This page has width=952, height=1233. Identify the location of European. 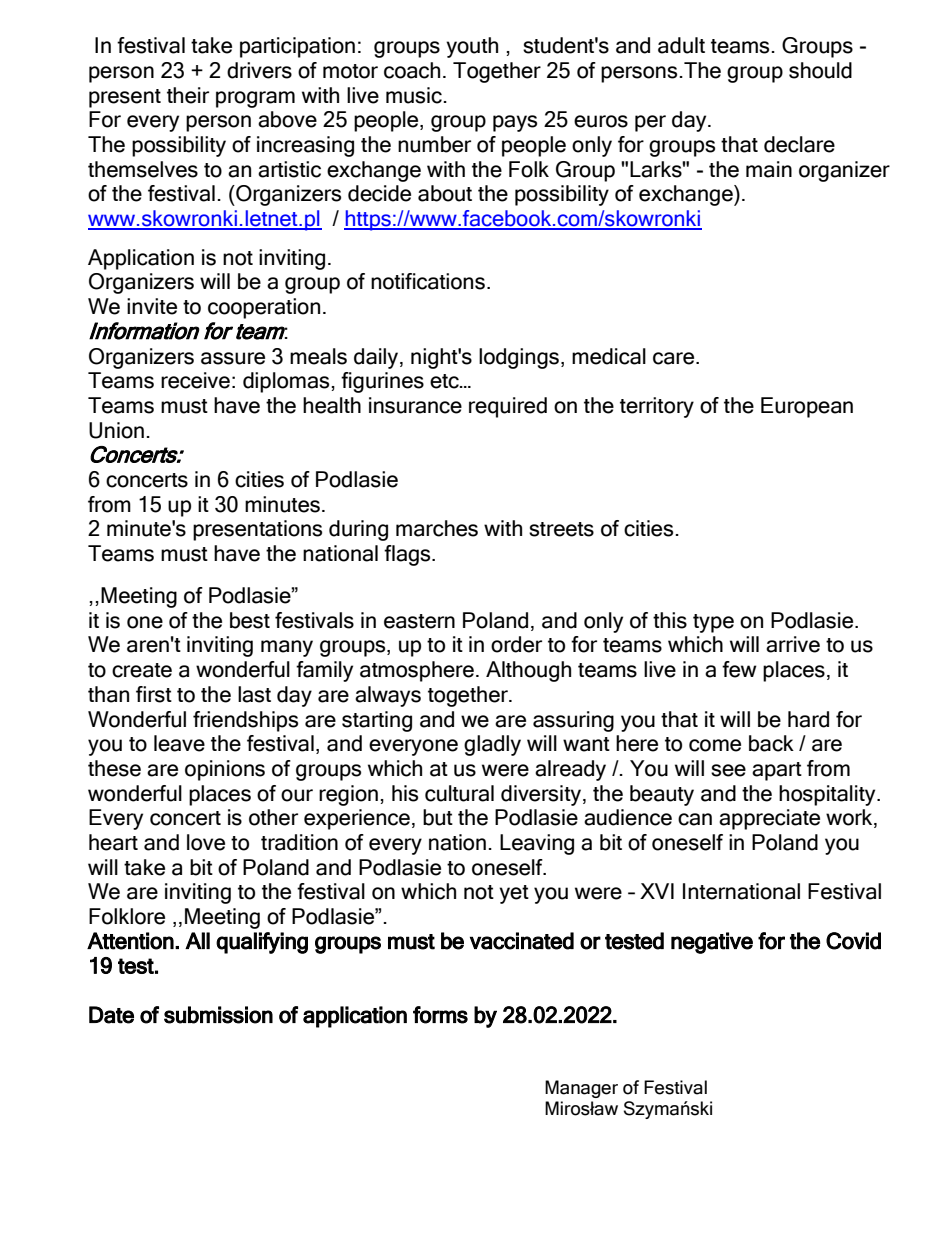
(807, 407).
